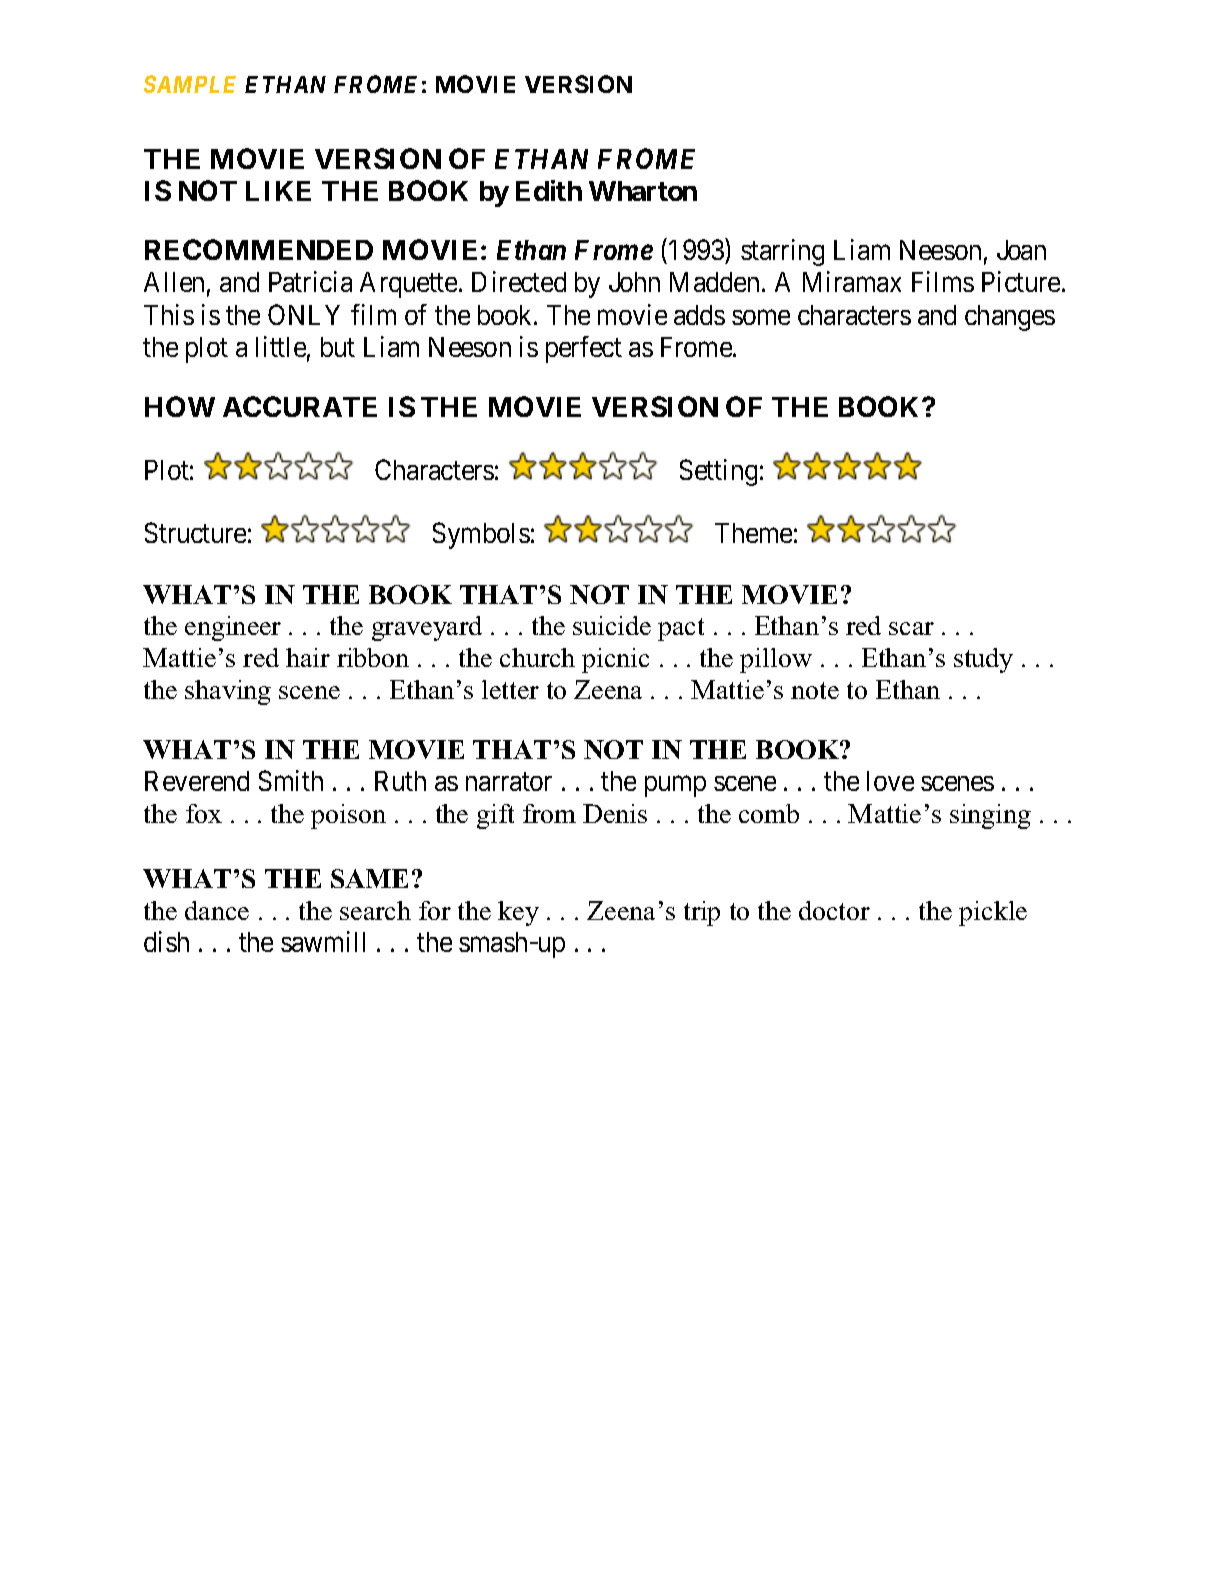 The height and width of the page is (1580, 1221). Describe the element at coordinates (518, 913) in the page. I see `key` at that location.
